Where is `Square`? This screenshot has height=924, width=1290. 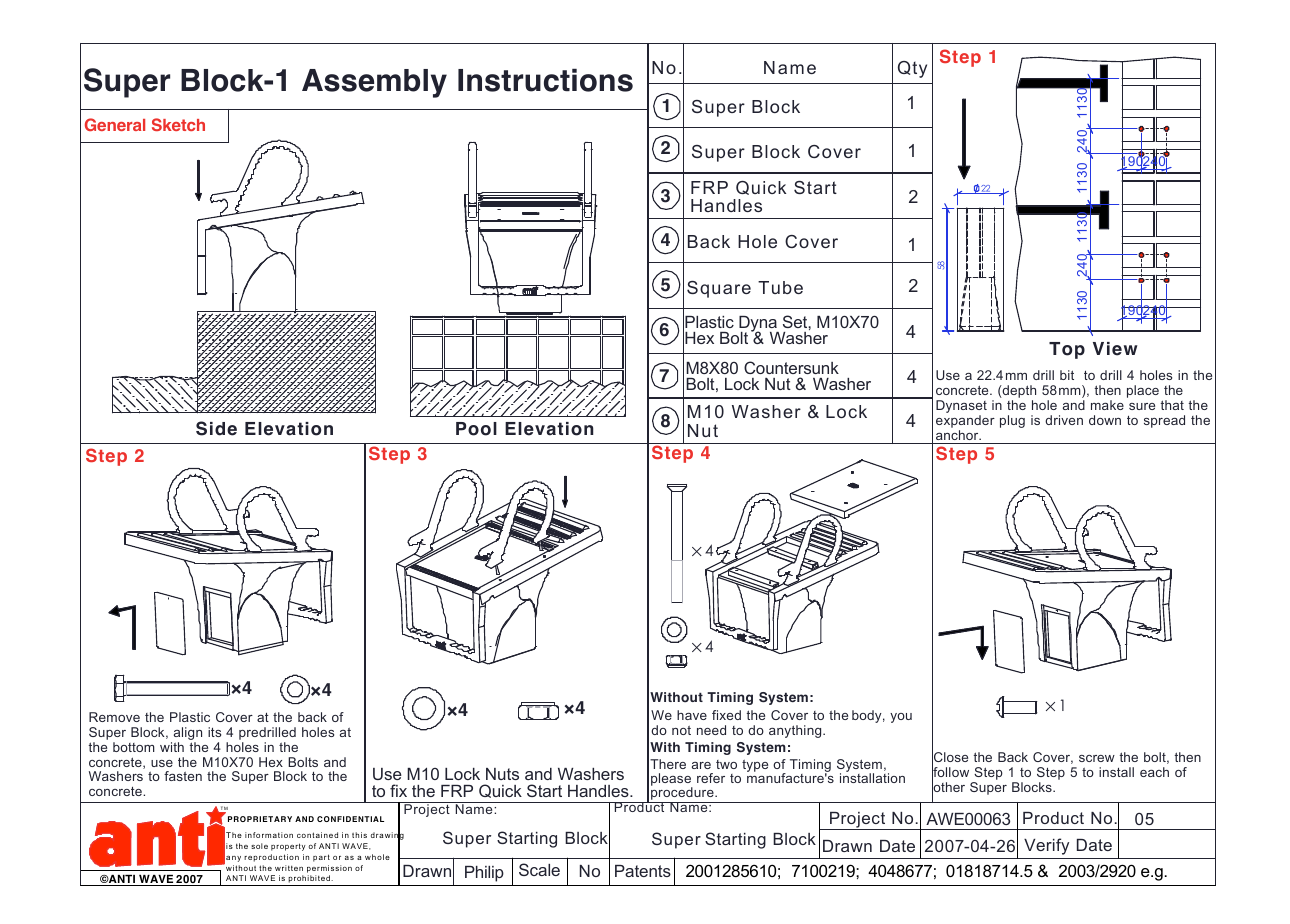 Square is located at coordinates (719, 289).
